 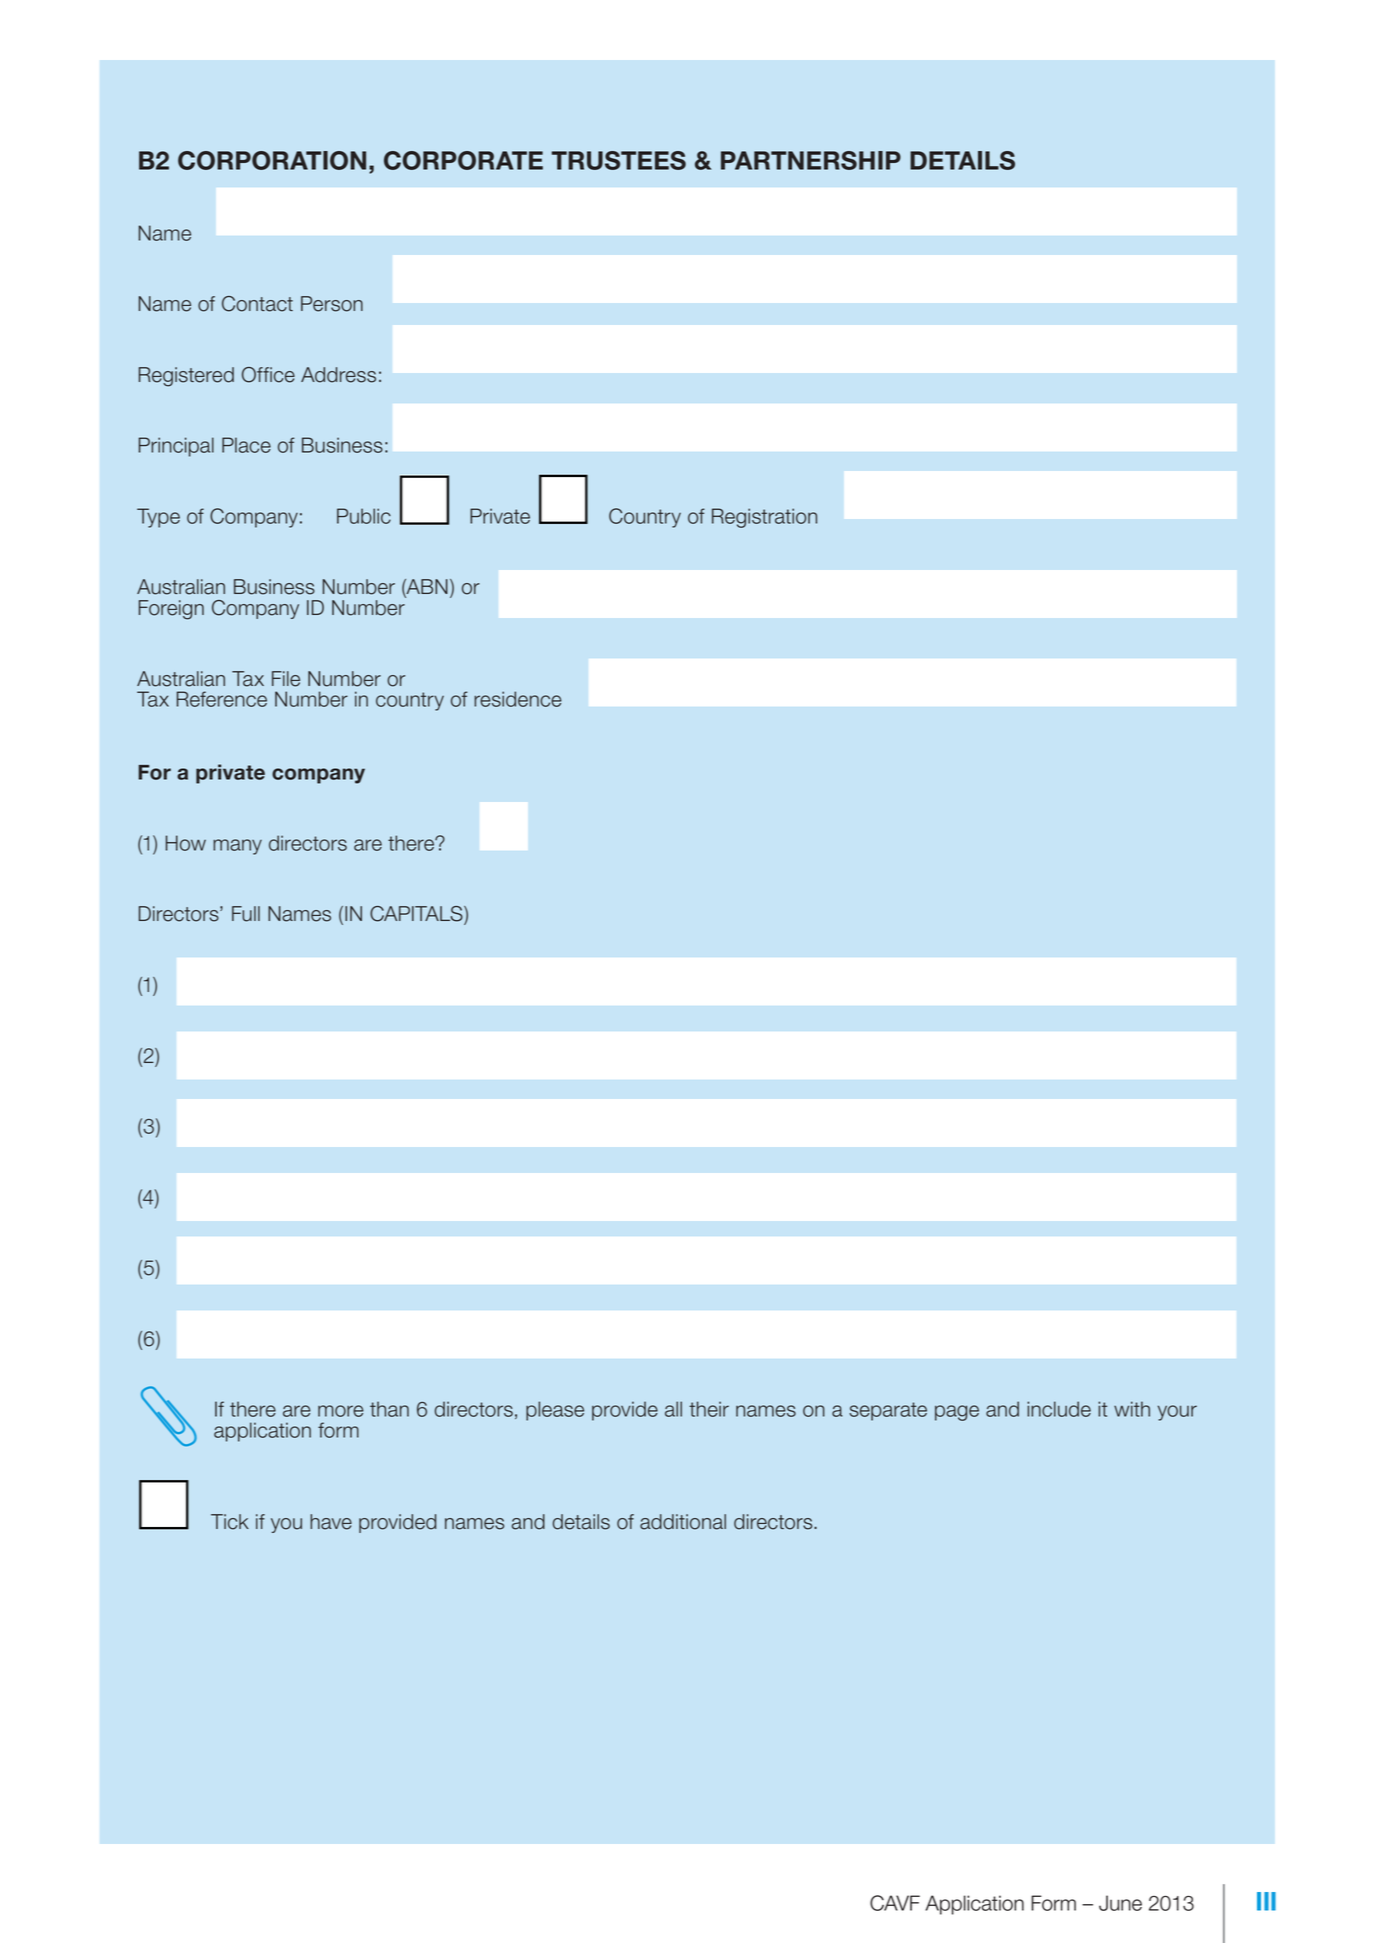 What do you see at coordinates (811, 160) in the screenshot?
I see `PARTNERSHIP` at bounding box center [811, 160].
